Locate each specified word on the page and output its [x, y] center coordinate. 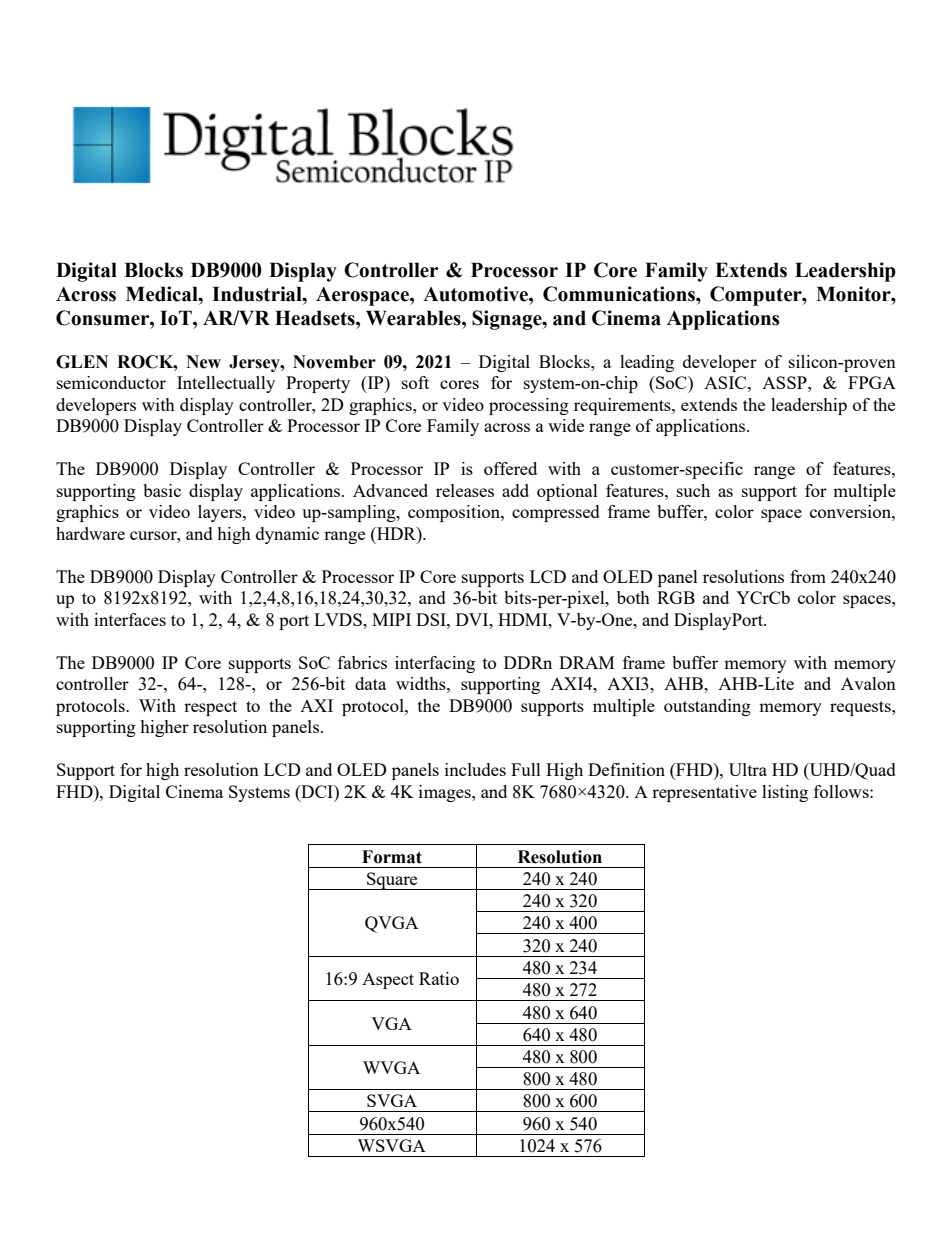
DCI [317, 791]
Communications [620, 294]
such [693, 490]
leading [647, 363]
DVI [473, 619]
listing [785, 793]
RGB [676, 597]
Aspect [388, 981]
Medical [163, 294]
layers [221, 513]
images [446, 793]
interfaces [130, 619]
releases [465, 490]
